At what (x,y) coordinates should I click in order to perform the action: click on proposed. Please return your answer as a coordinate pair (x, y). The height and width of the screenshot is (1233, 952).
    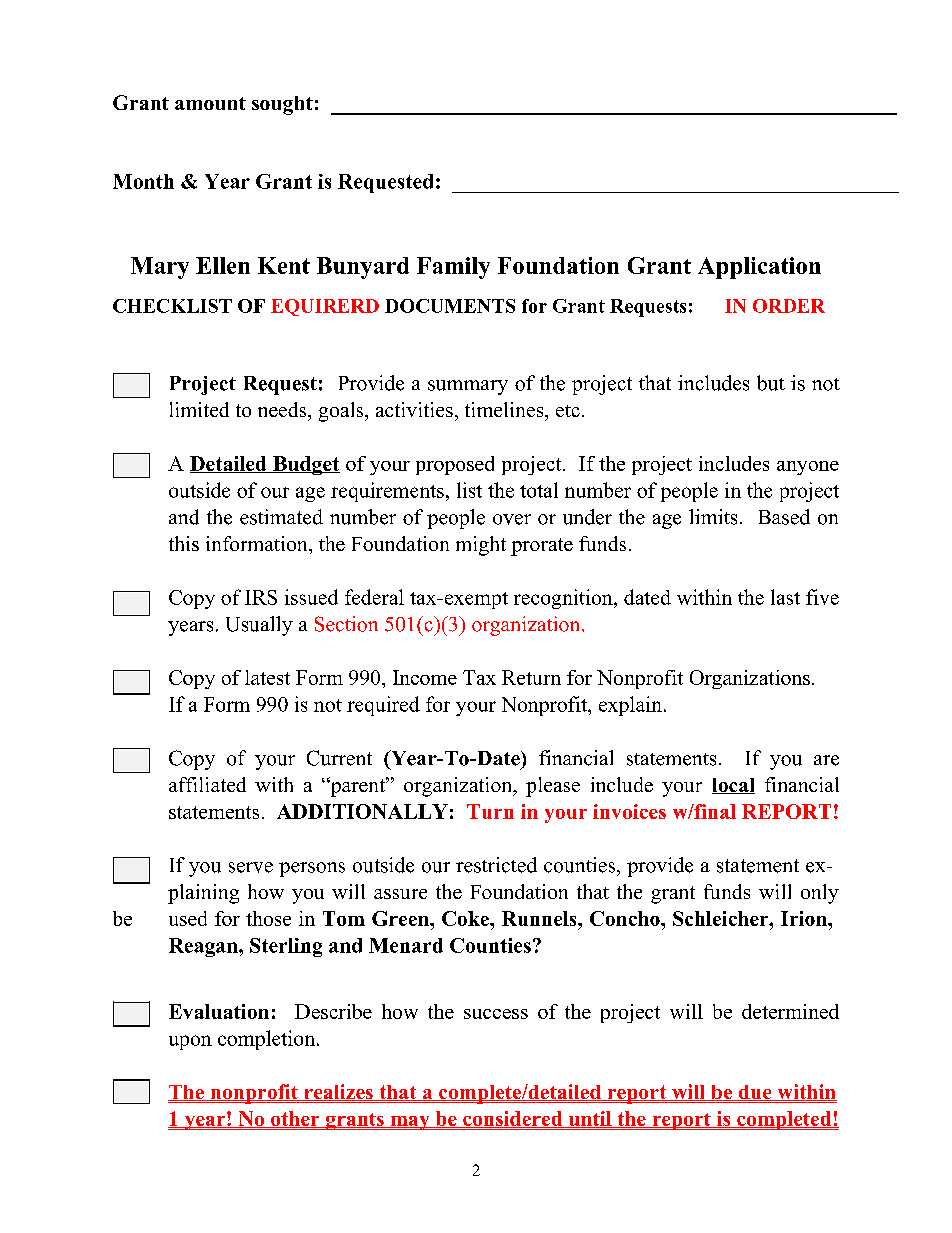
    Looking at the image, I should click on (455, 465).
